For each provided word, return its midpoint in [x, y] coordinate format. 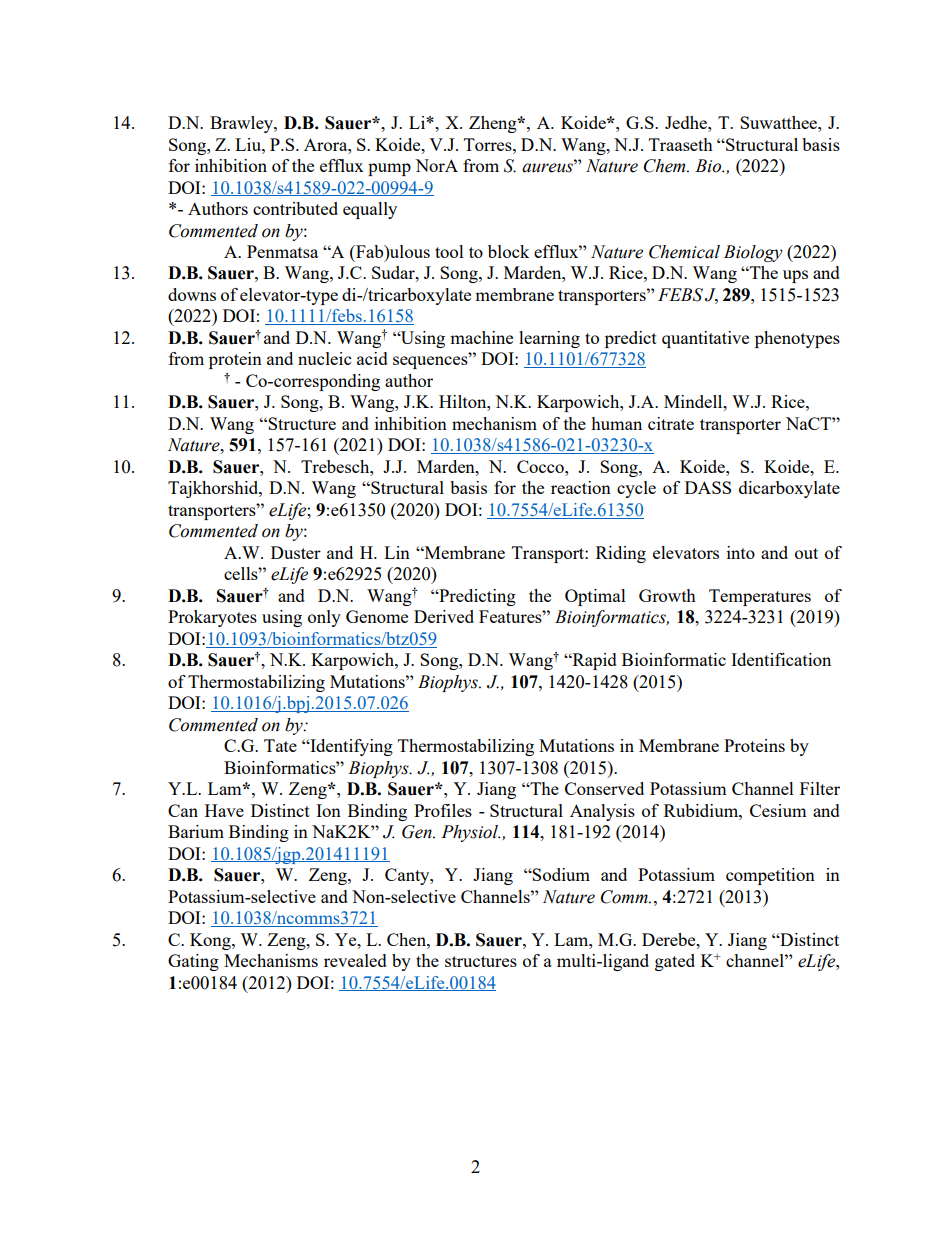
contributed [295, 208]
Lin [397, 552]
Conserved [604, 788]
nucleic [324, 358]
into [741, 552]
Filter [820, 788]
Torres [489, 144]
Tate [280, 745]
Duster [296, 552]
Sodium [560, 874]
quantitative [705, 339]
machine [481, 337]
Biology [753, 253]
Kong [211, 941]
